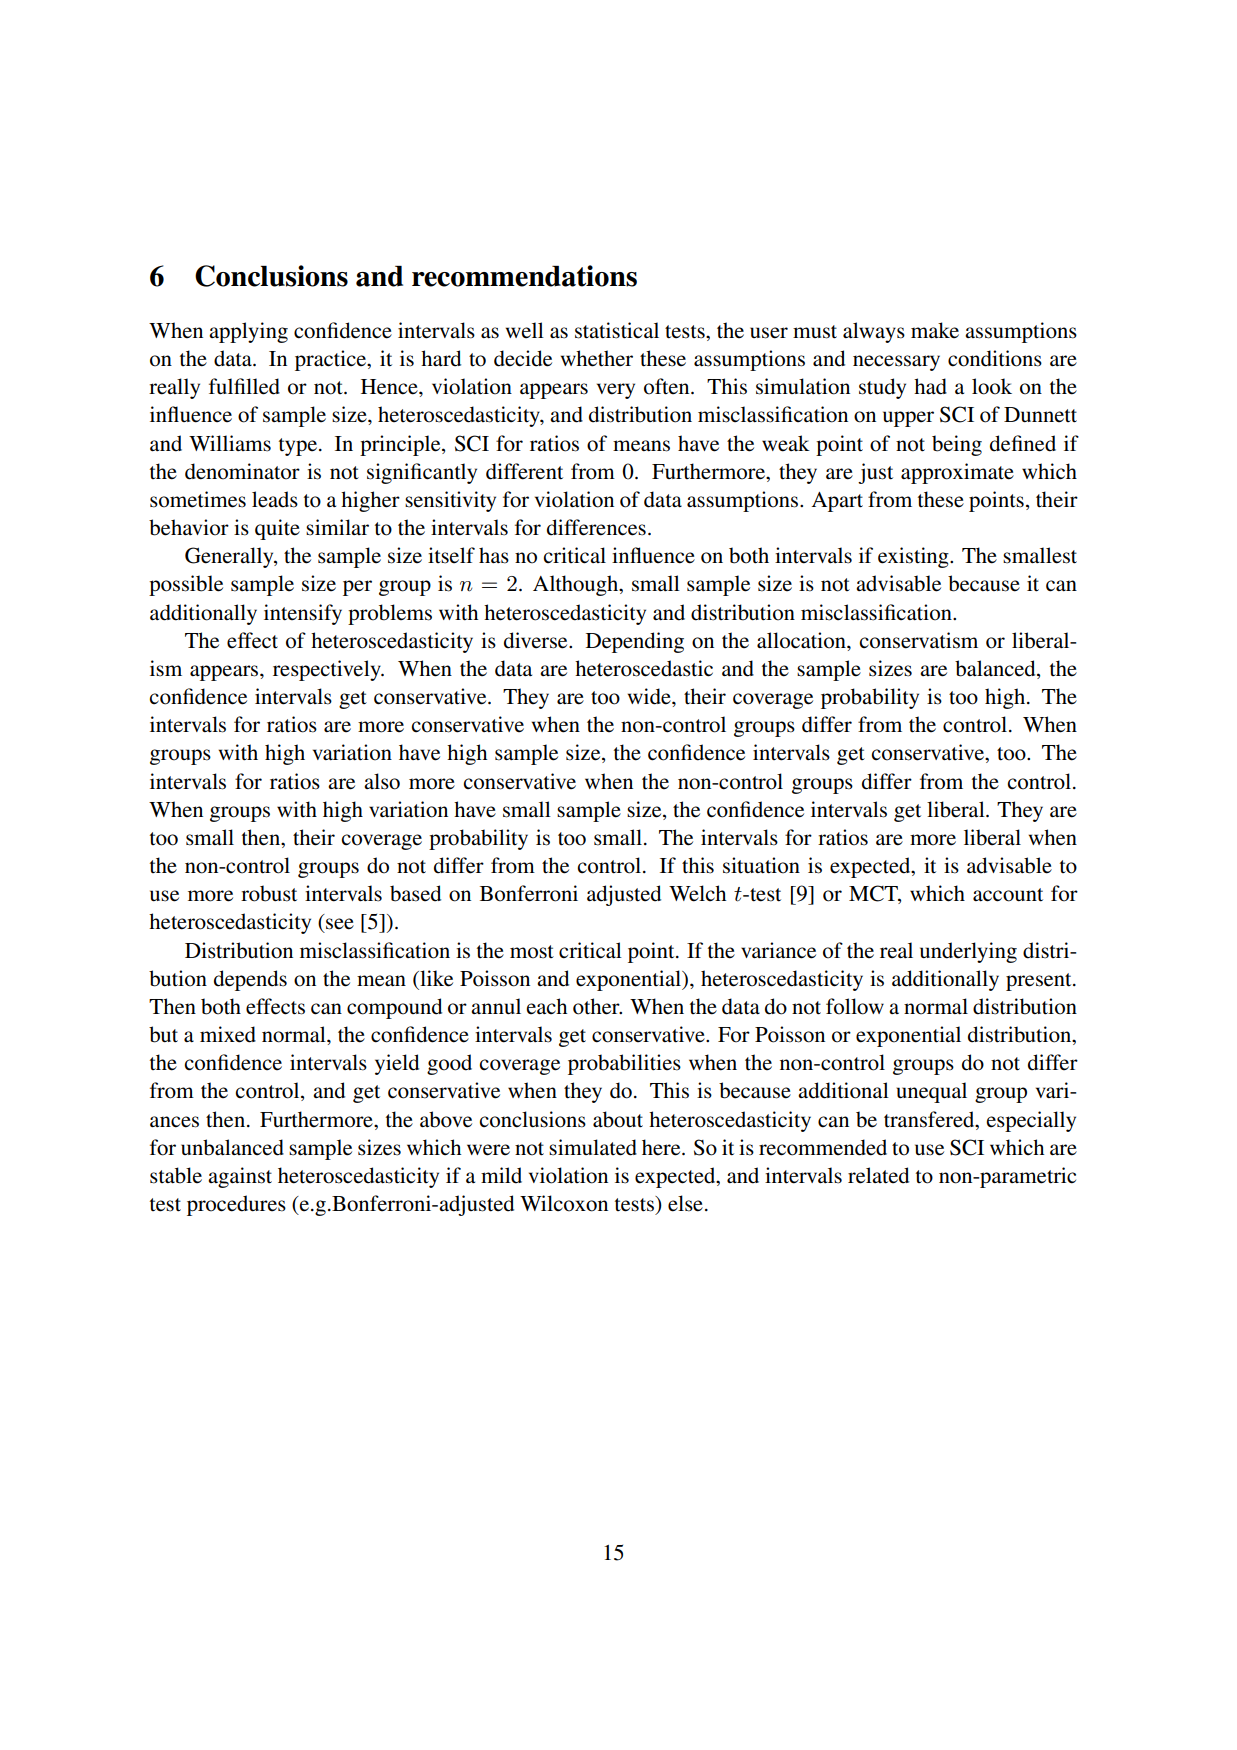 This screenshot has width=1237, height=1750. What do you see at coordinates (918, 640) in the screenshot?
I see `conservatism` at bounding box center [918, 640].
